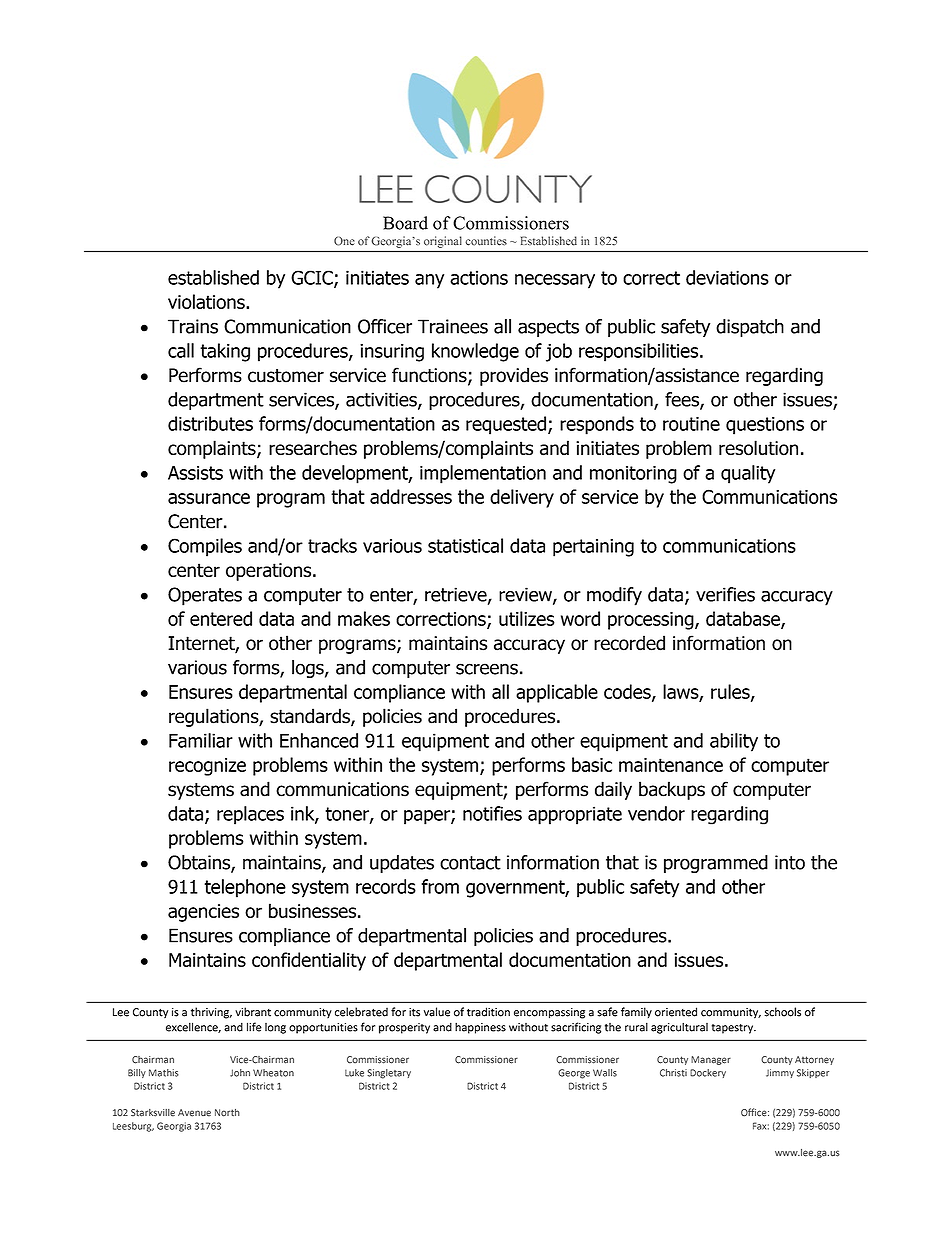  What do you see at coordinates (780, 1073) in the image?
I see `Jimmy` at bounding box center [780, 1073].
